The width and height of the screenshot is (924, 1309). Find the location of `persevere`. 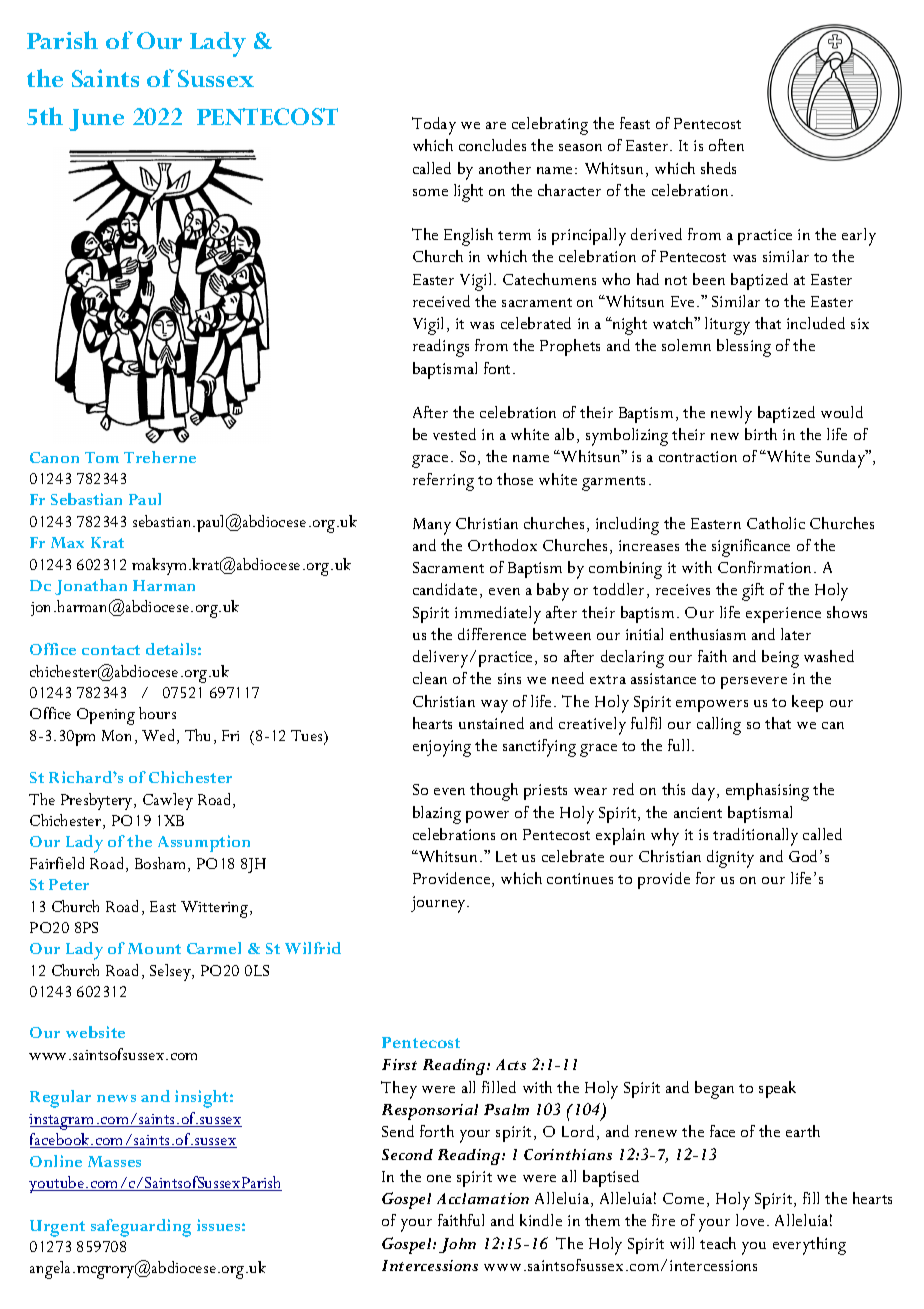

persevere is located at coordinates (754, 683).
